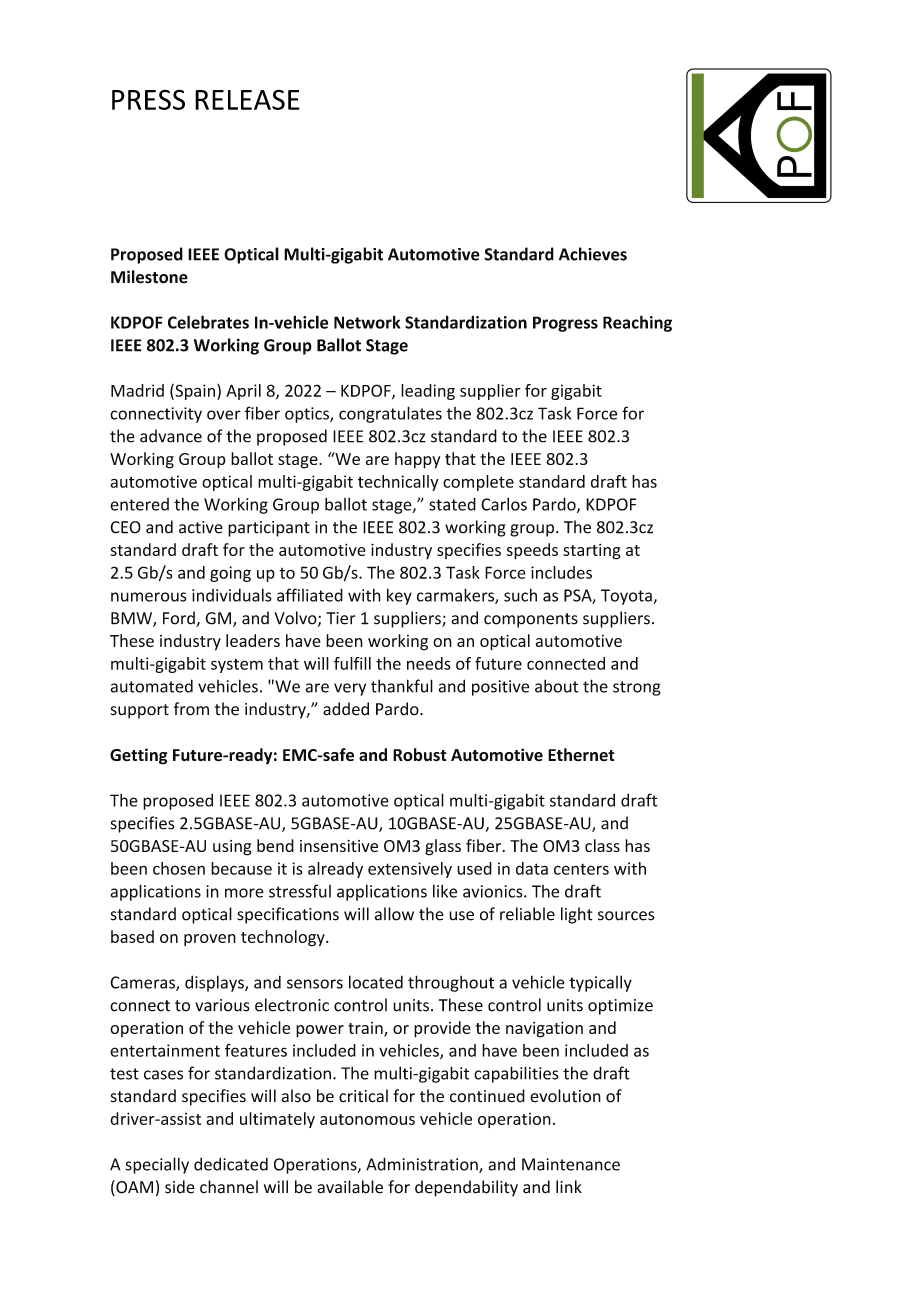 The width and height of the page is (924, 1308). Describe the element at coordinates (180, 619) in the page. I see `Ford` at that location.
